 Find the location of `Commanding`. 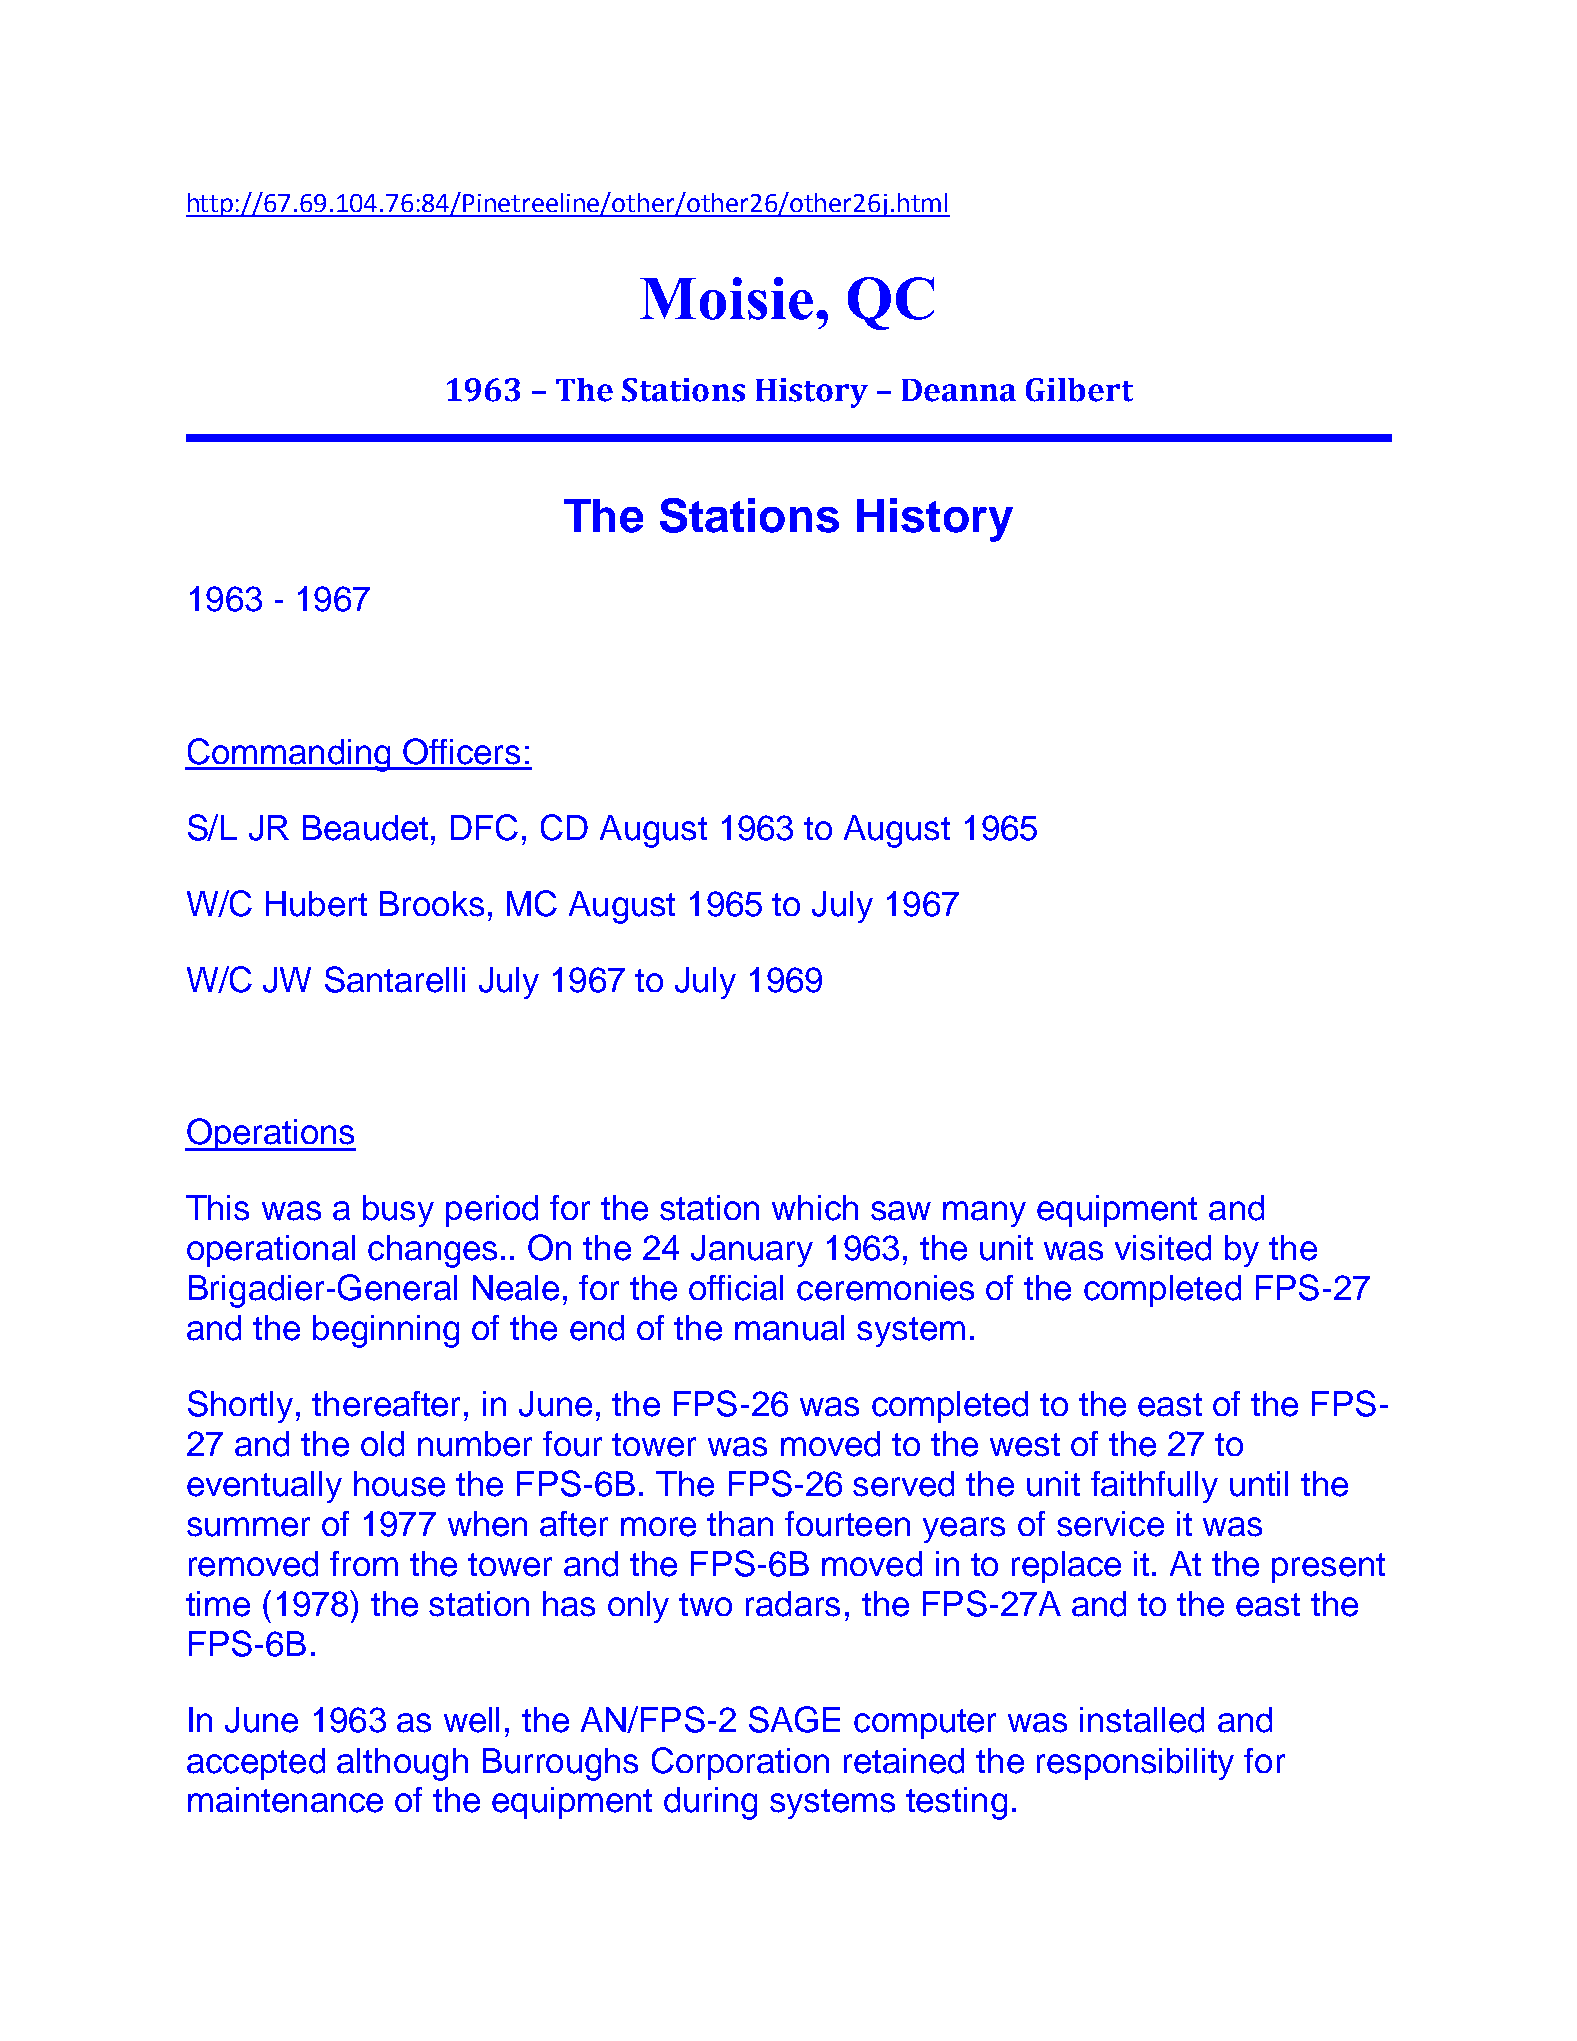

Commanding is located at coordinates (289, 755).
